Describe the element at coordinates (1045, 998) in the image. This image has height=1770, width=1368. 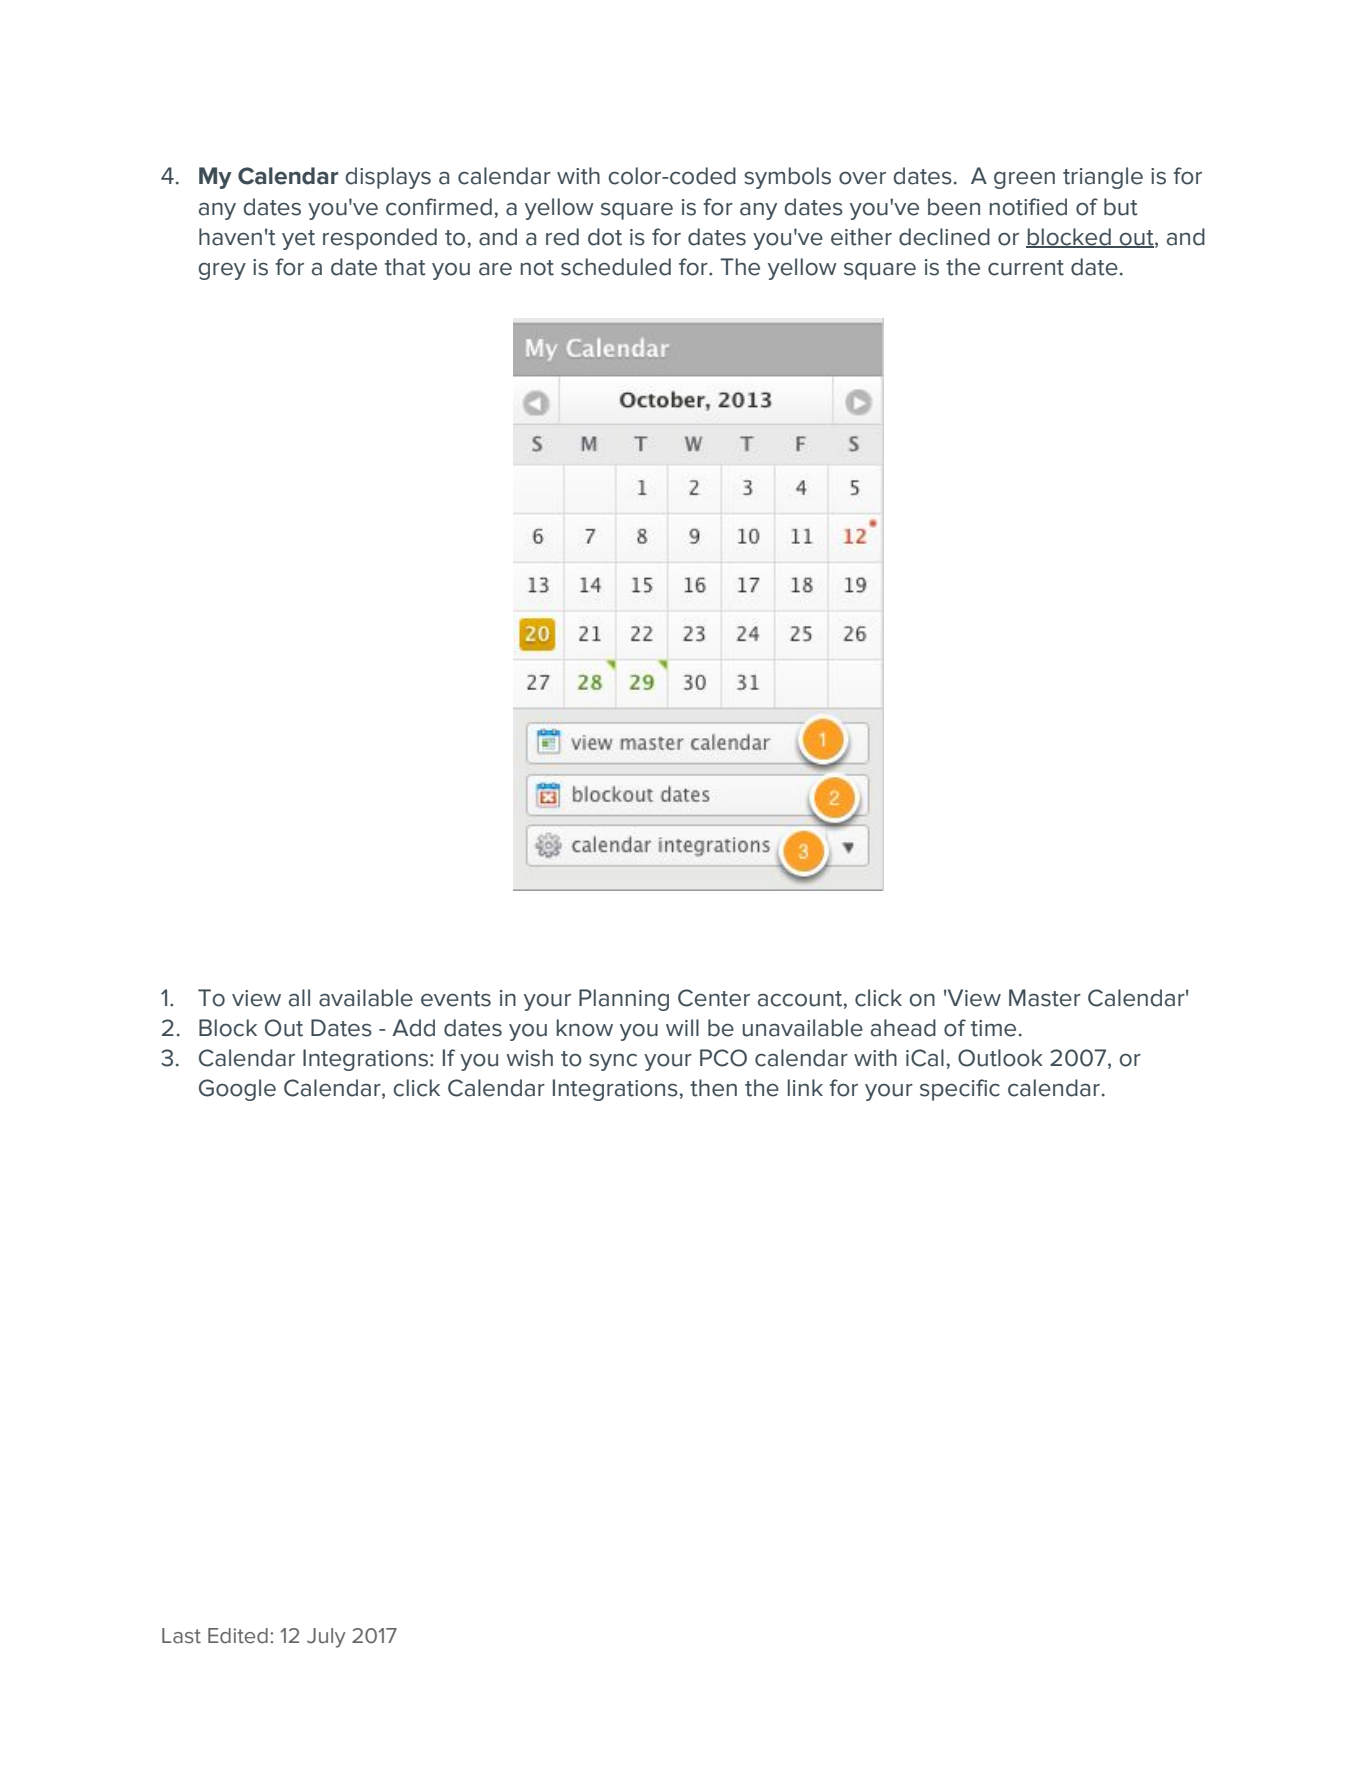
I see `Master` at that location.
